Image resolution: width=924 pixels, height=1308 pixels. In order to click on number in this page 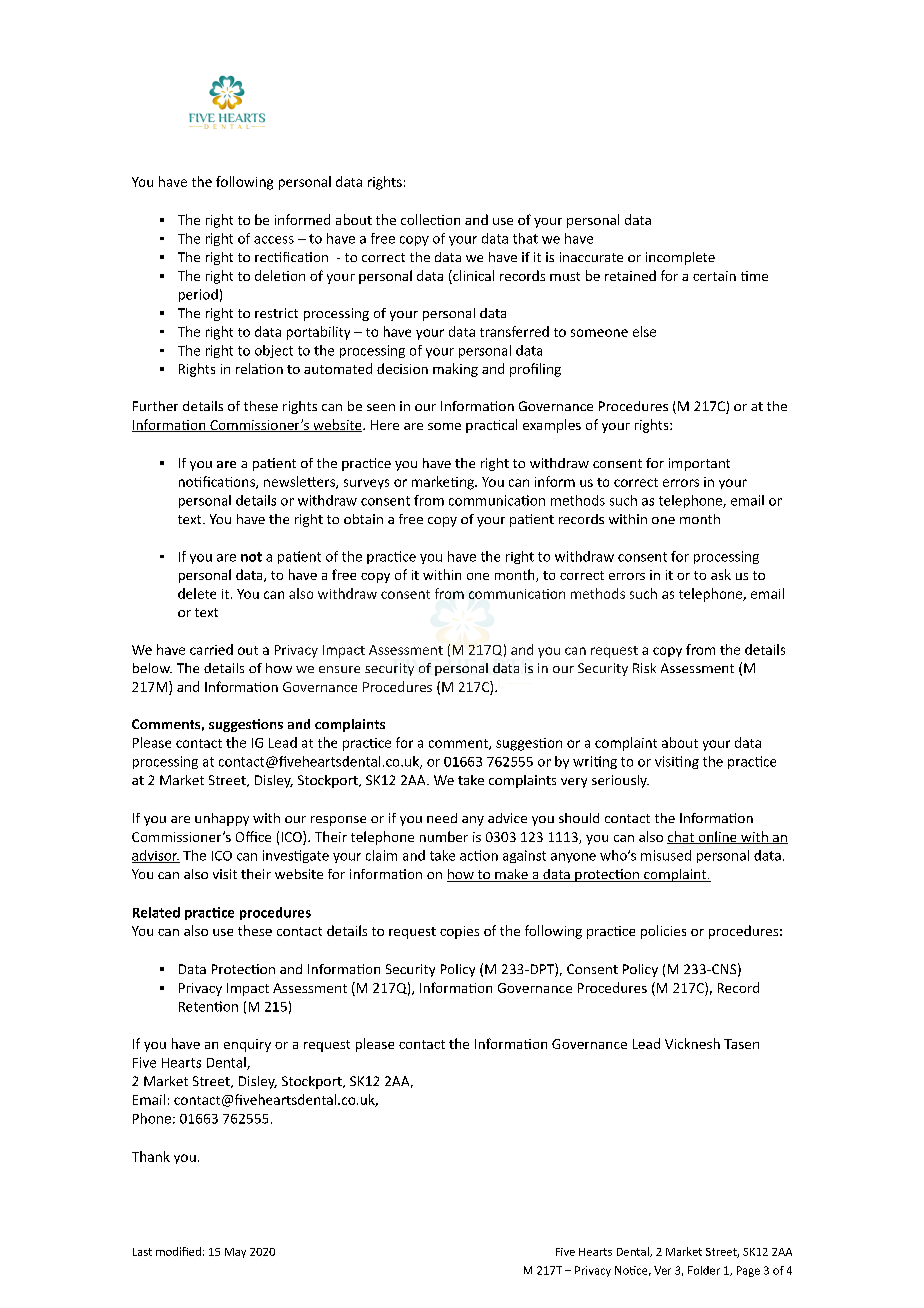, I will do `click(444, 836)`.
